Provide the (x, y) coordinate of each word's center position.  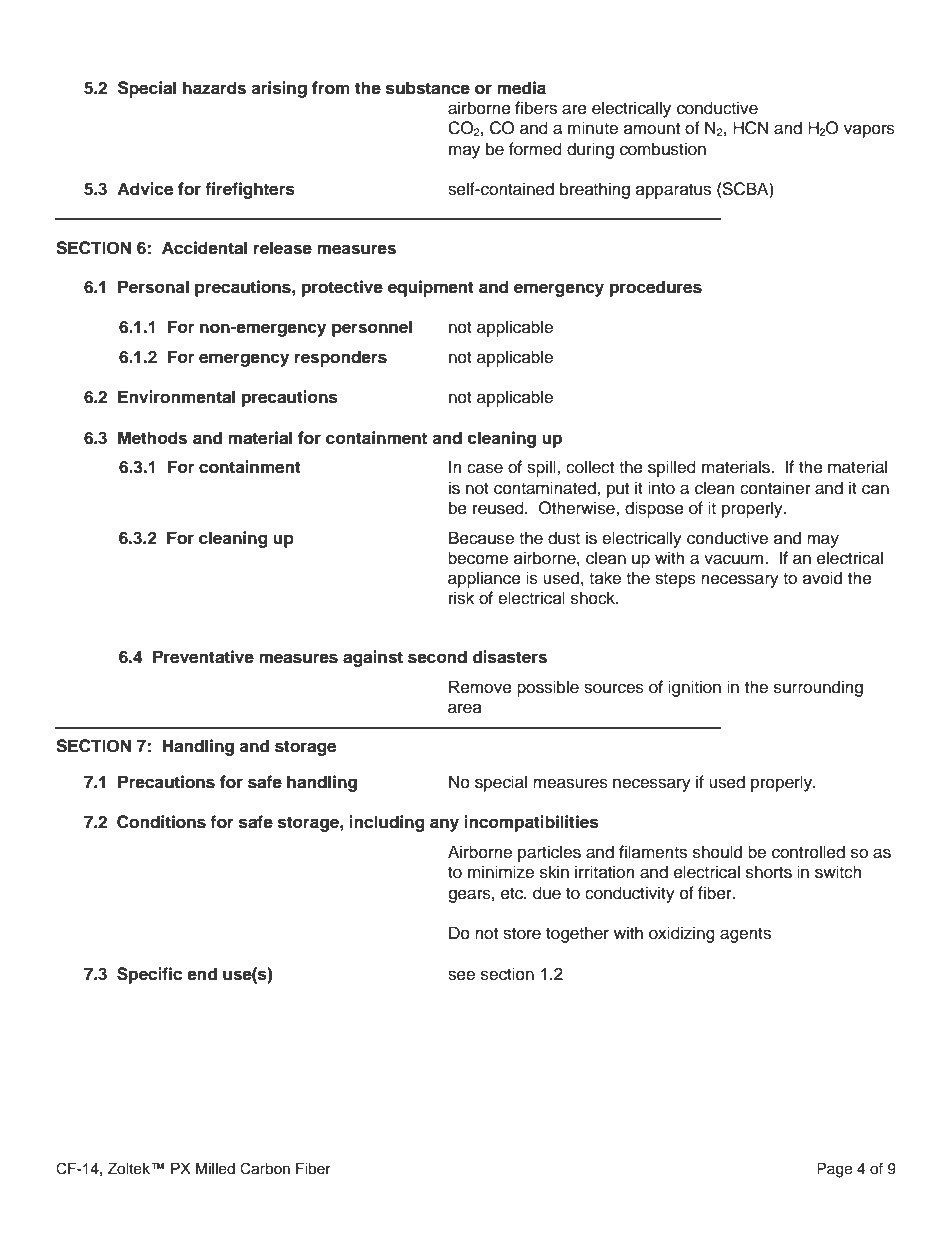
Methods (152, 438)
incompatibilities (531, 823)
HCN (751, 128)
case (485, 468)
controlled (808, 852)
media (521, 88)
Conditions (161, 822)
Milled (215, 1169)
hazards (214, 88)
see (461, 975)
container (775, 488)
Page (834, 1170)
